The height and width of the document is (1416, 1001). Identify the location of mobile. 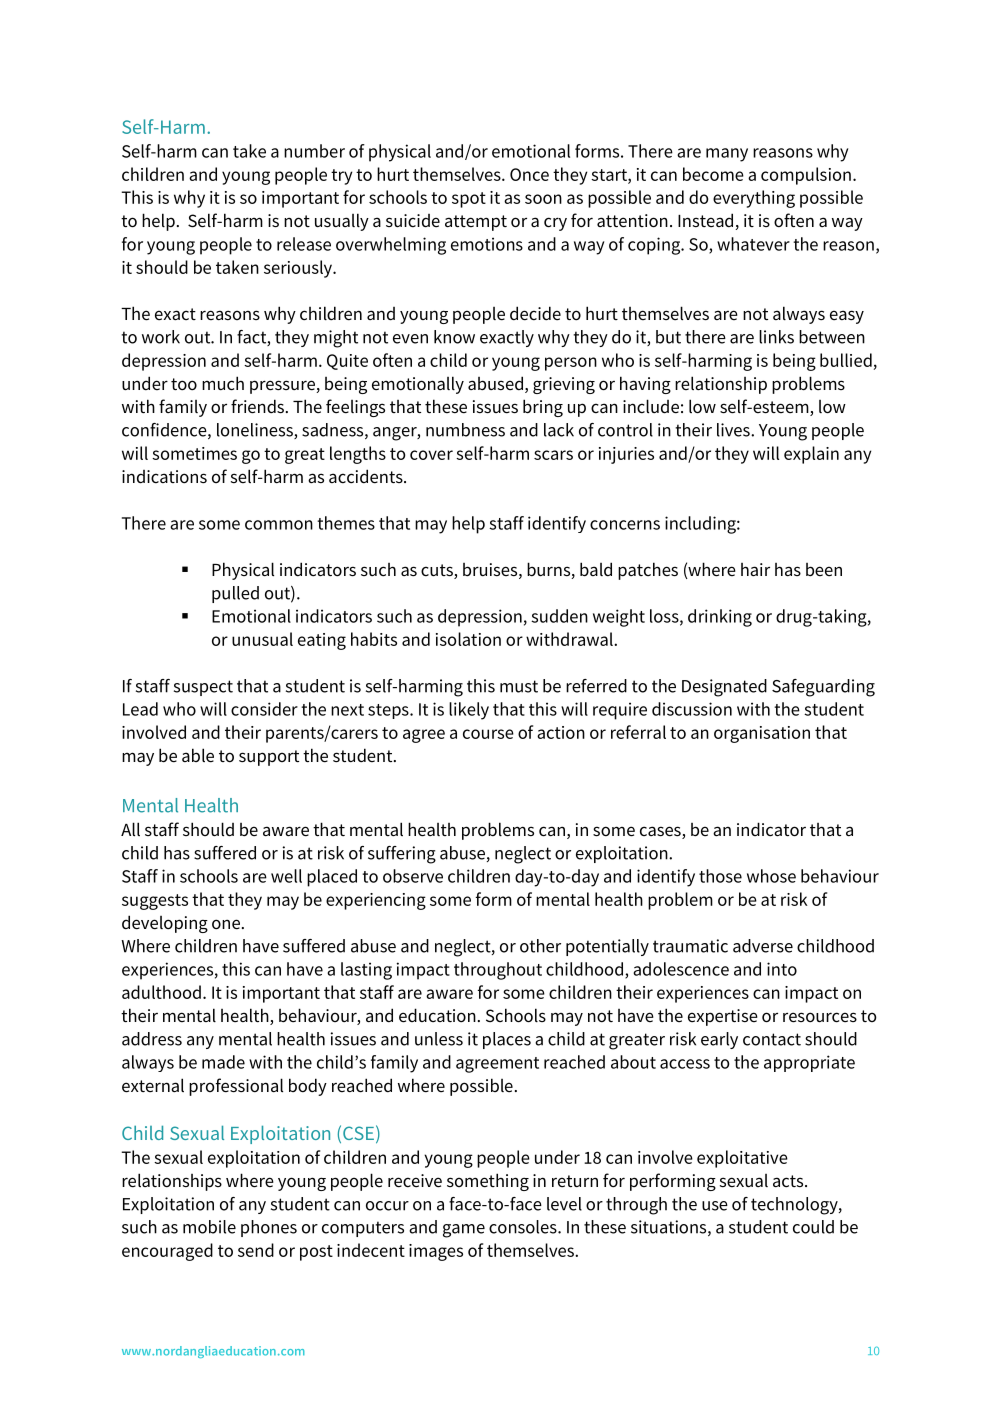
(209, 1227).
